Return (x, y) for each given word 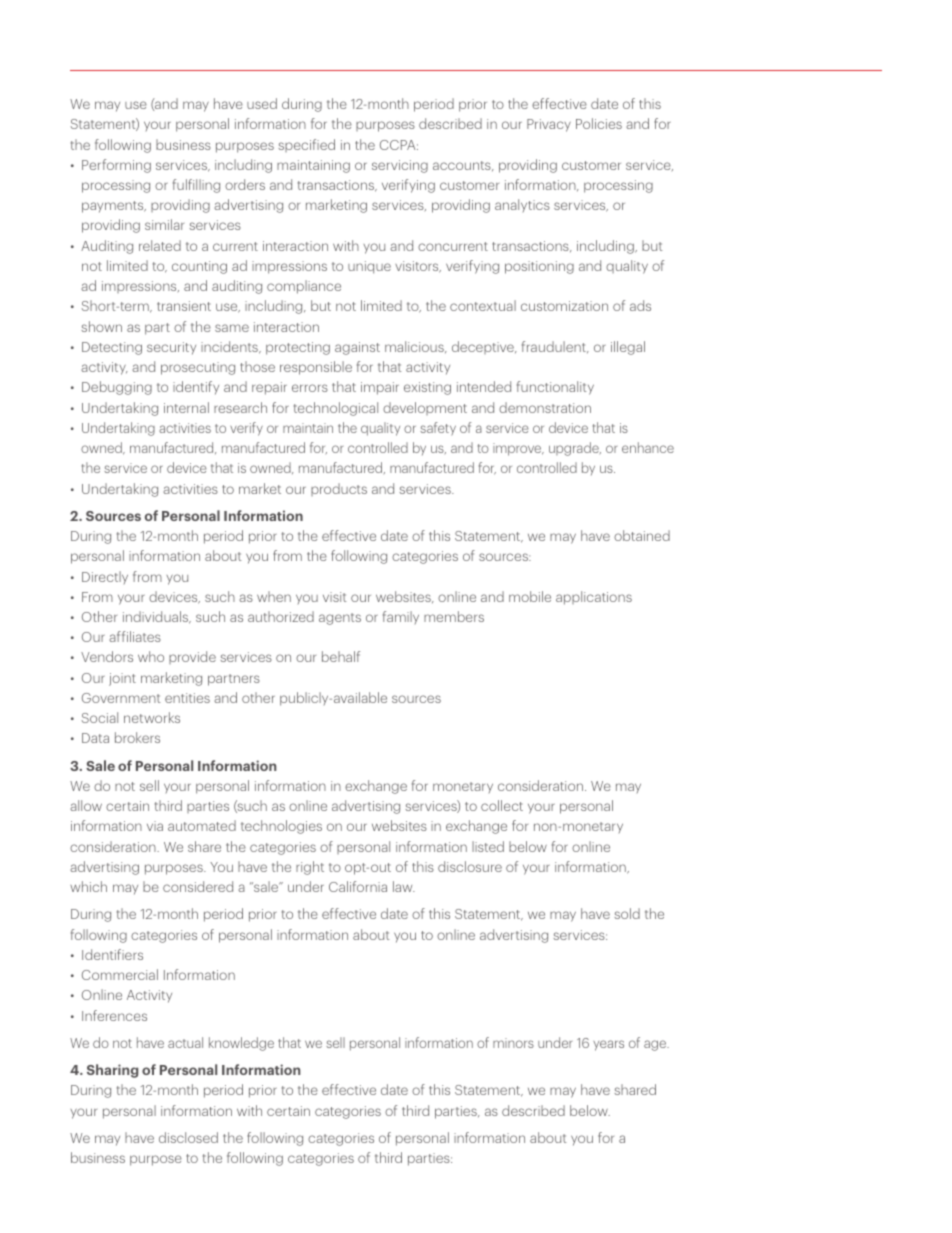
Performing (116, 166)
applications (594, 598)
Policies (599, 123)
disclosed (188, 1137)
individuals (157, 617)
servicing (400, 166)
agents (340, 619)
